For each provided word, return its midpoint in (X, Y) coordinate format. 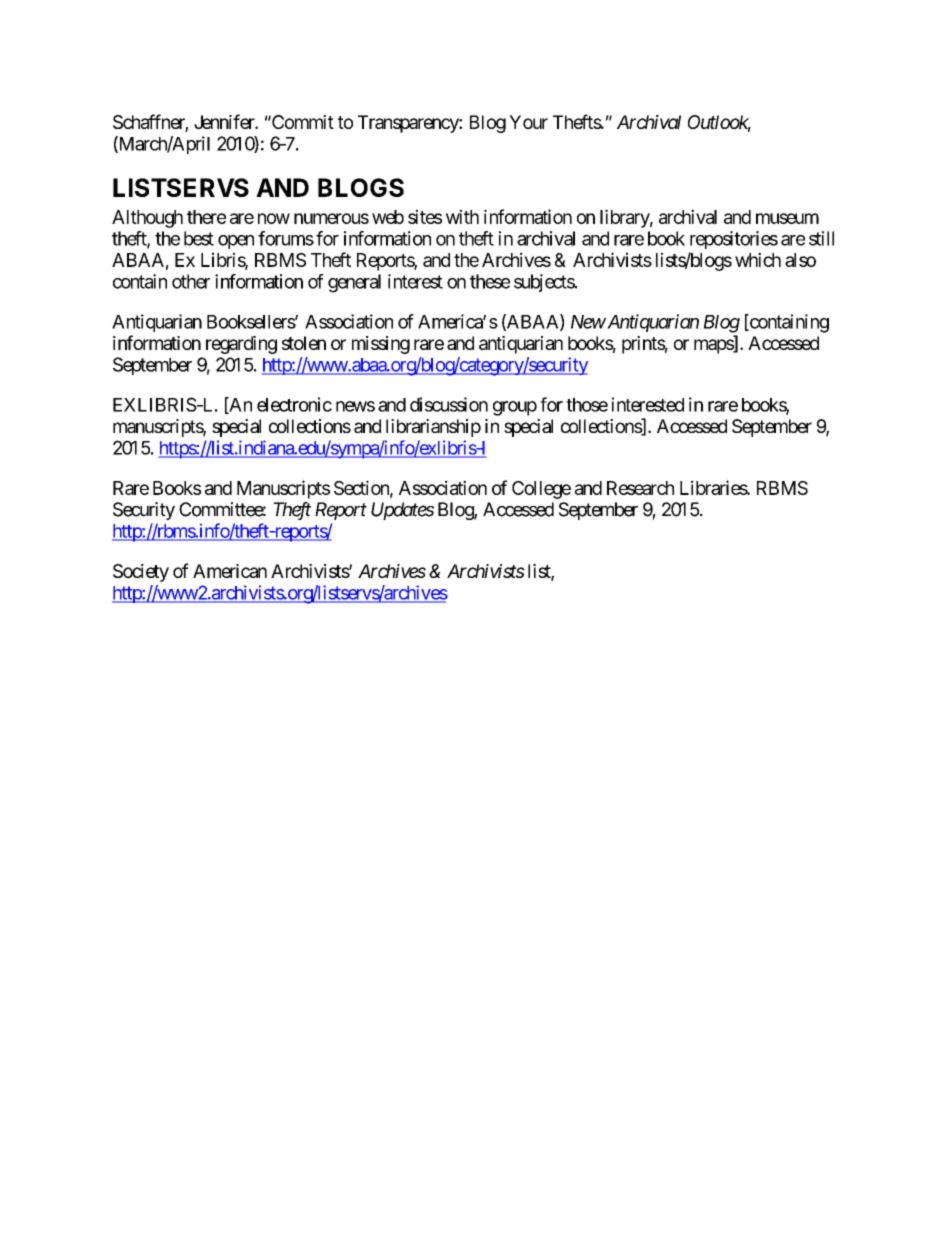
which (758, 259)
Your (528, 122)
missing (381, 345)
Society (141, 573)
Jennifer (225, 121)
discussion (449, 404)
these (490, 281)
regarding (241, 345)
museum (787, 218)
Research (640, 488)
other (191, 281)
